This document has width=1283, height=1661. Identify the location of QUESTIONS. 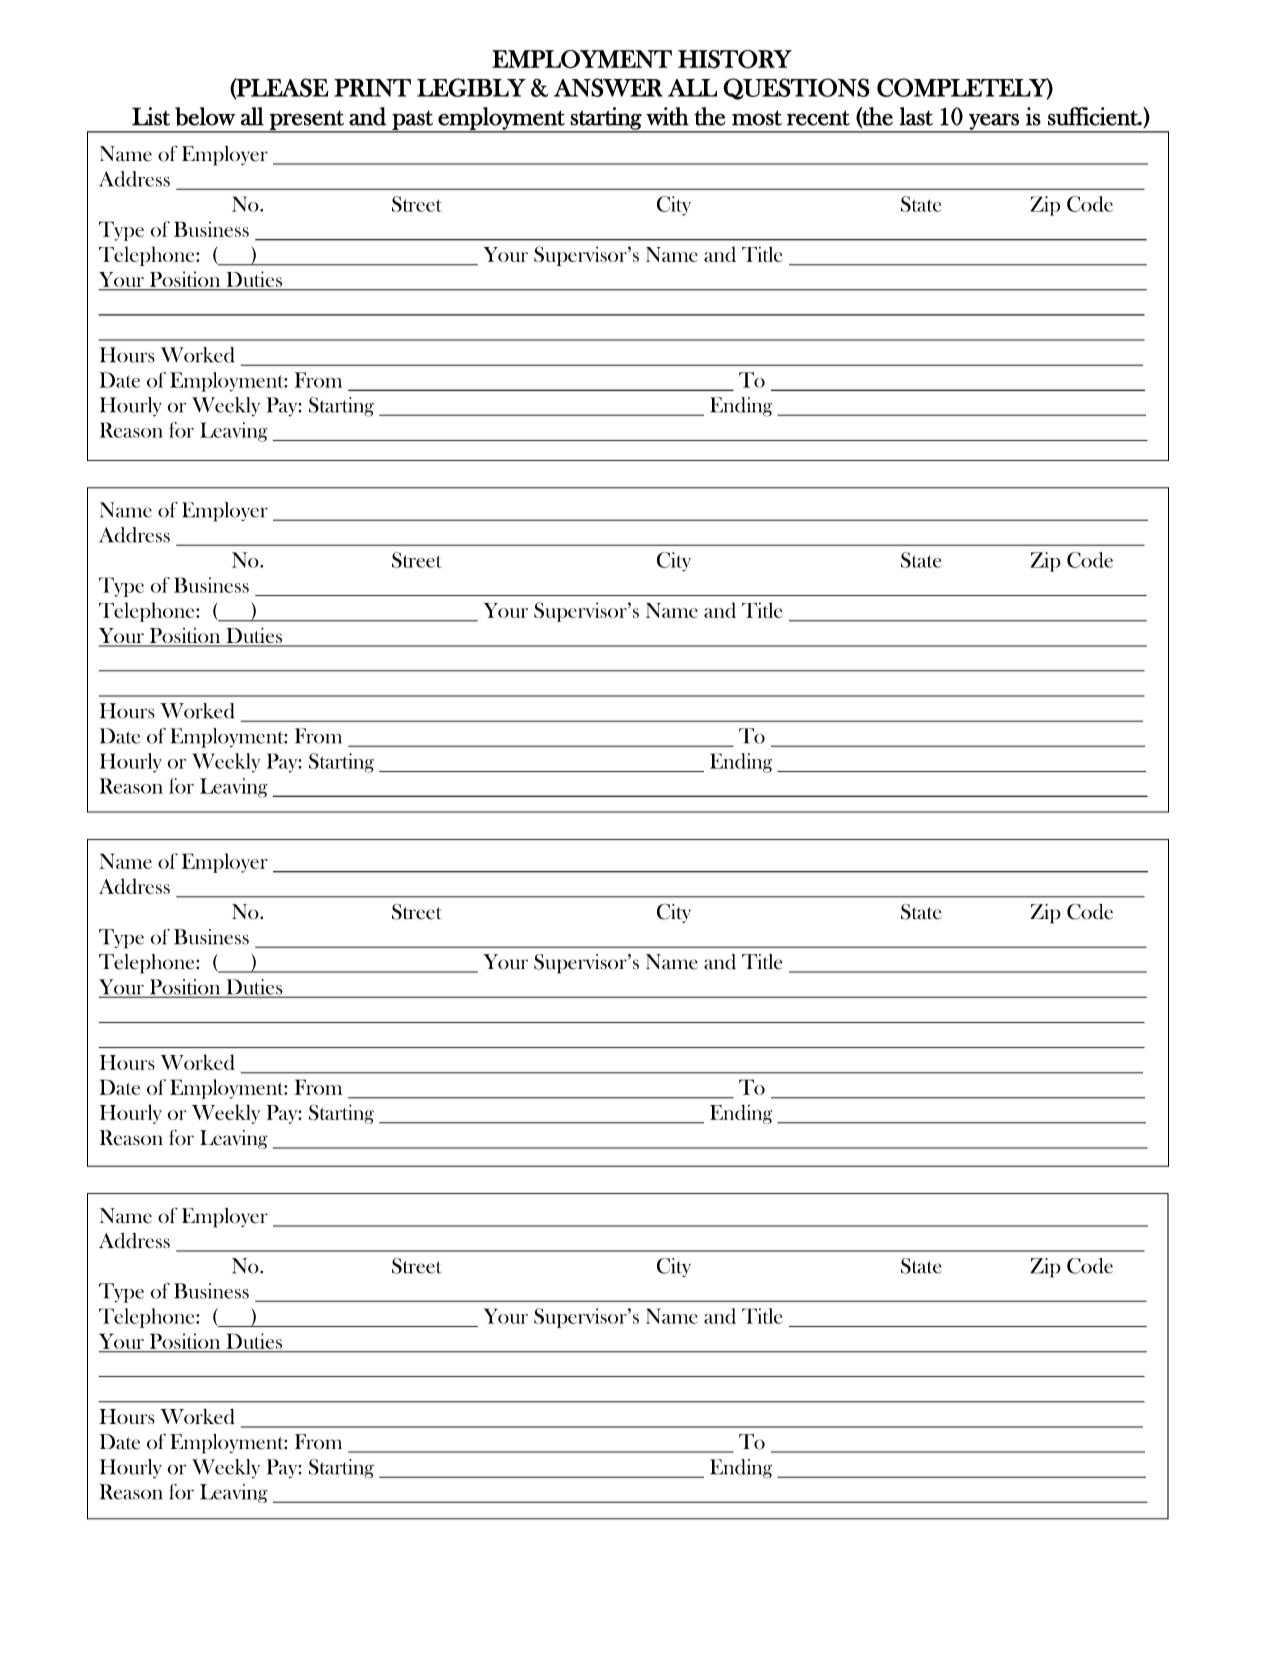
(796, 89).
